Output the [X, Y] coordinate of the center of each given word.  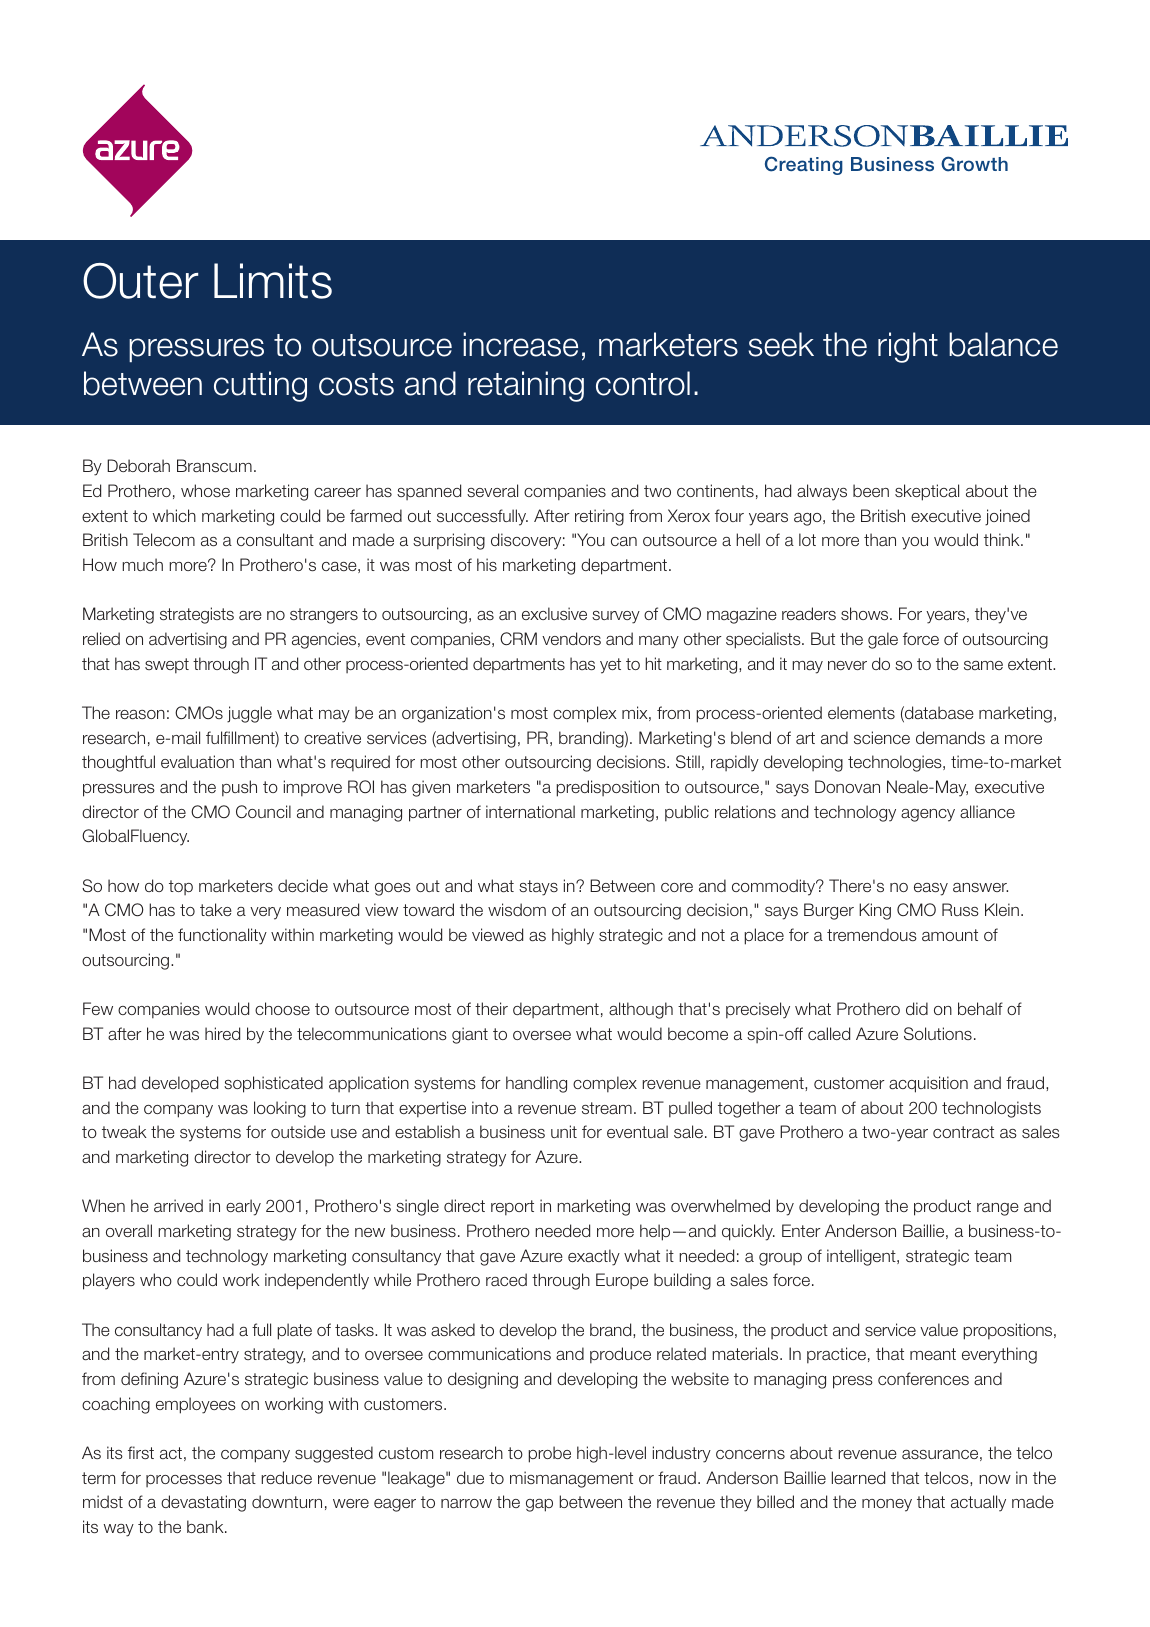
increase [520, 344]
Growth [974, 164]
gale [883, 640]
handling [536, 1084]
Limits [273, 281]
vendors [571, 638]
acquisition [928, 1084]
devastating [203, 1503]
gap [539, 1505]
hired [222, 1033]
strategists [197, 615]
